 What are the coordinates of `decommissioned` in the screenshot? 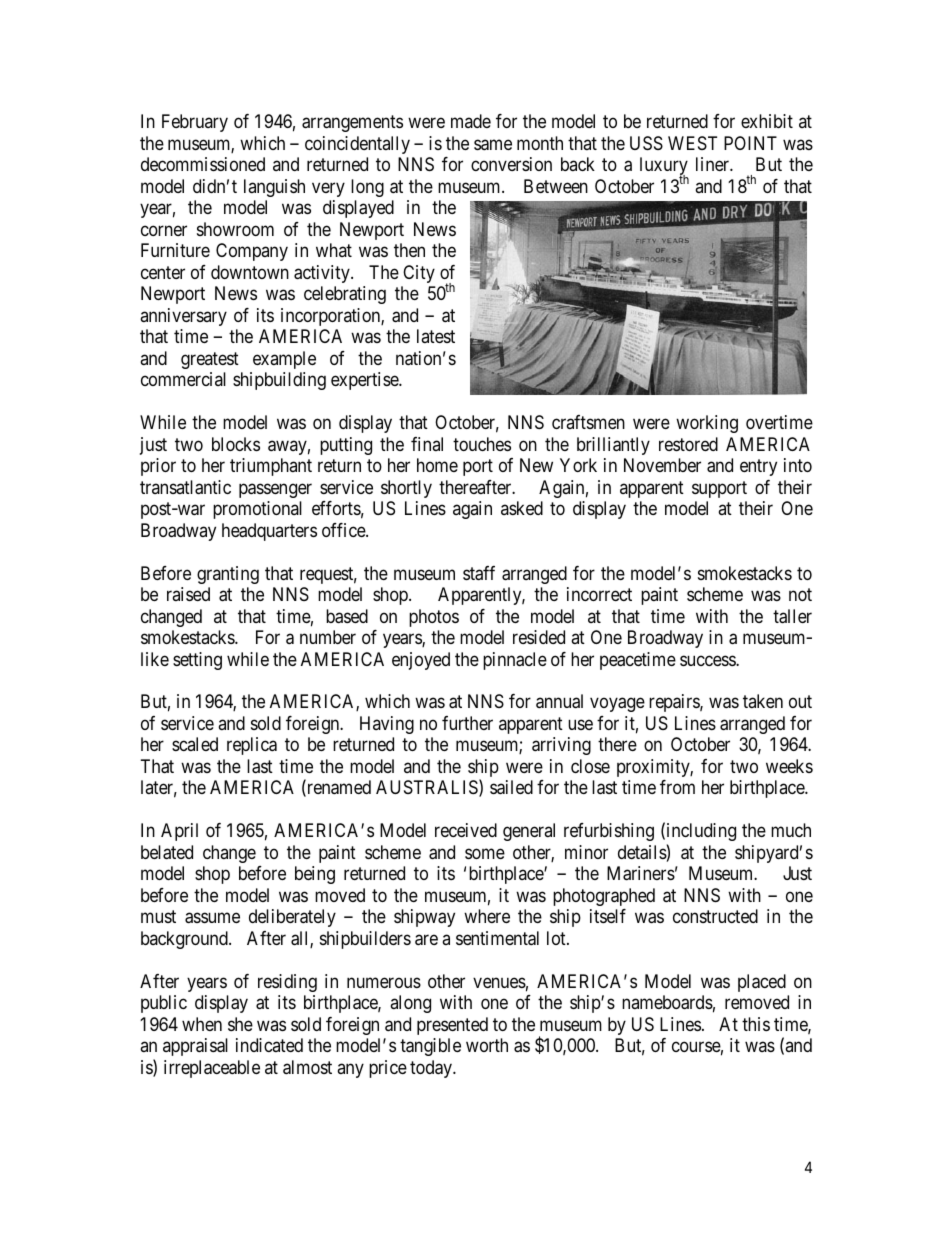 It's located at (203, 164).
